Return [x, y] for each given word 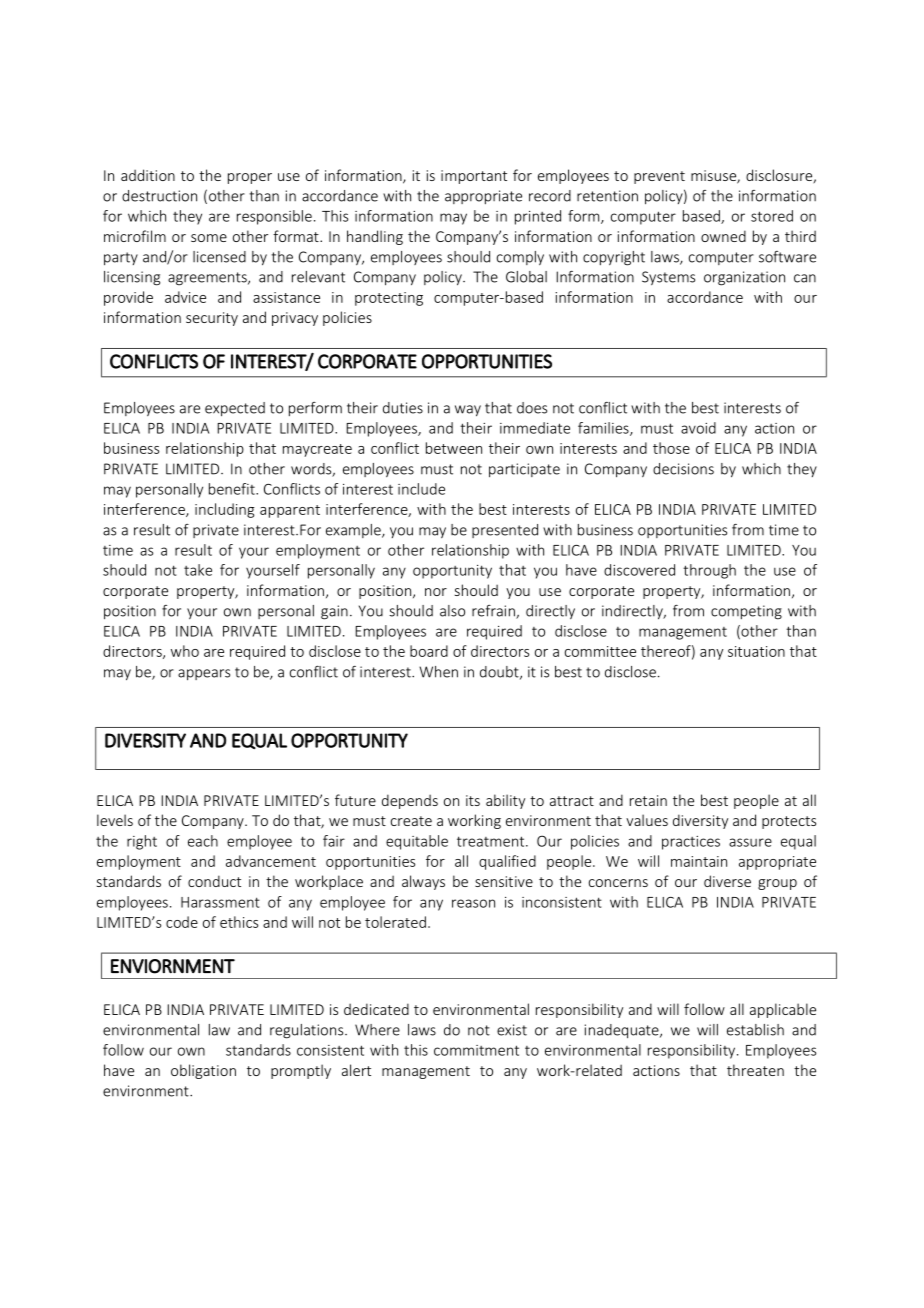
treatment [492, 841]
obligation [203, 1071]
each [203, 841]
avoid [698, 428]
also [452, 611]
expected [235, 409]
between [454, 448]
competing [746, 612]
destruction [159, 196]
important [474, 177]
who [185, 651]
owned [723, 236]
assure [750, 842]
